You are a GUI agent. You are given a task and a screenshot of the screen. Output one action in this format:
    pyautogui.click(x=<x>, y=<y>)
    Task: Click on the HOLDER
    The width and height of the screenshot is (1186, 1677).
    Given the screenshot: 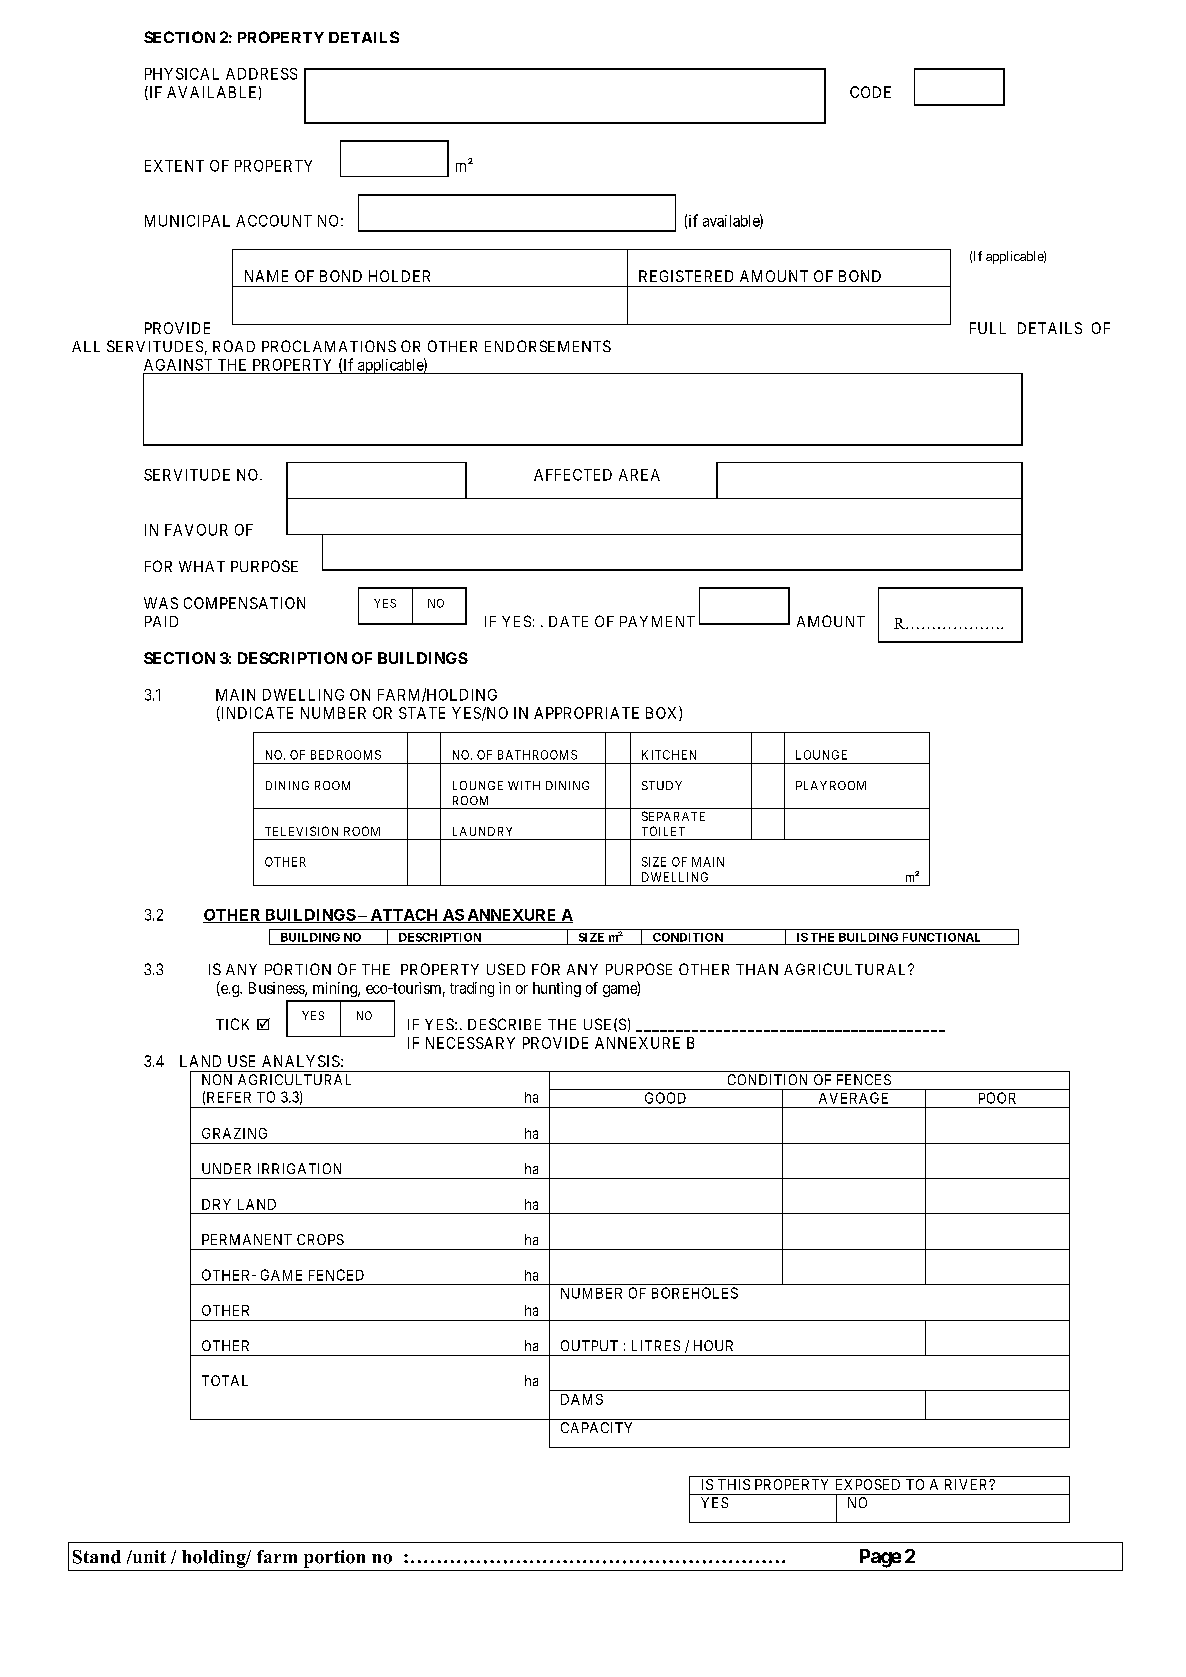 What is the action you would take?
    pyautogui.click(x=399, y=276)
